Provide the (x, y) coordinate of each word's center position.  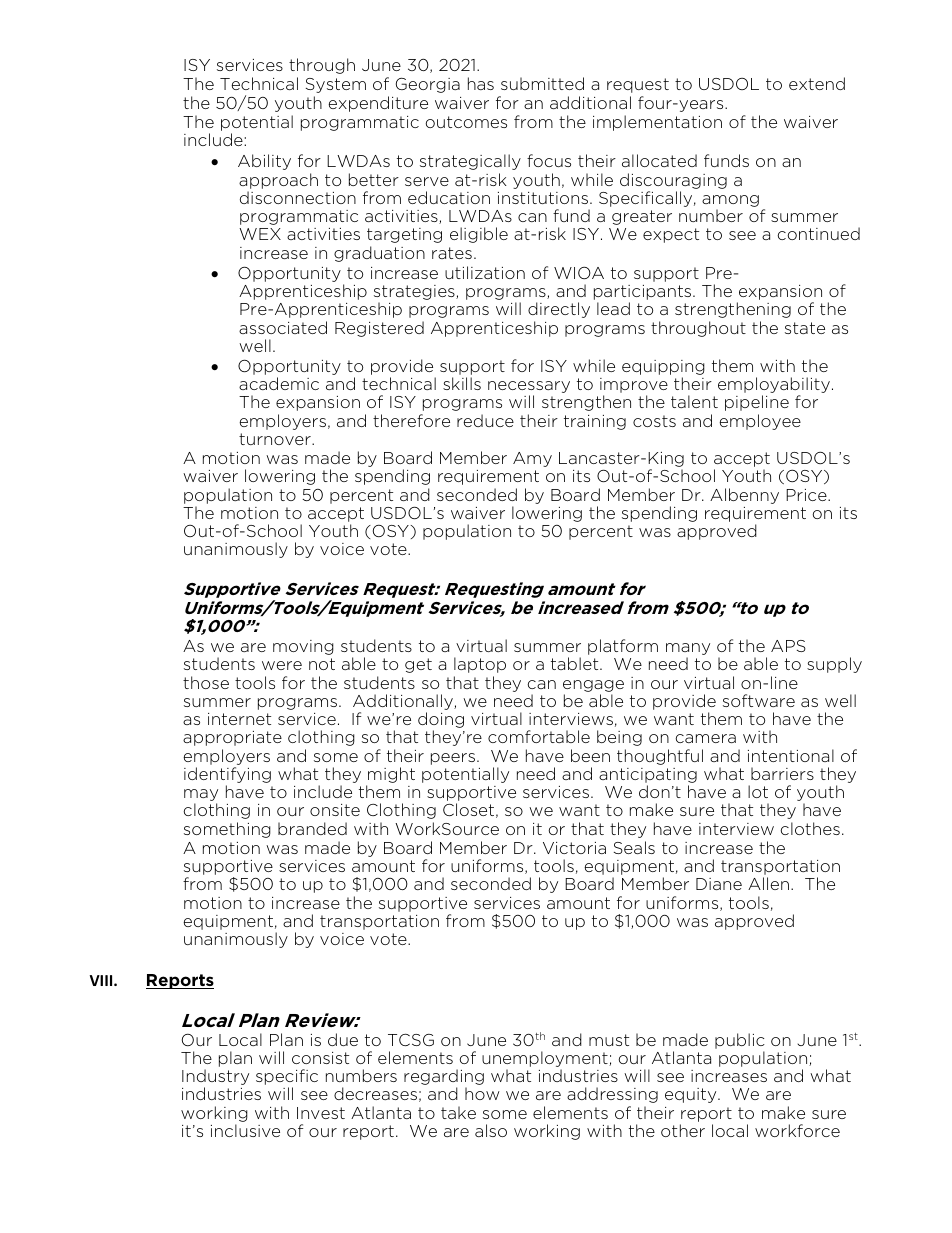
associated (283, 327)
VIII (102, 980)
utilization (485, 272)
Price (807, 495)
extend (817, 83)
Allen (768, 883)
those (206, 682)
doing (441, 721)
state (805, 328)
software (759, 700)
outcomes (466, 122)
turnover (276, 439)
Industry (215, 1078)
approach (278, 181)
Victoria (574, 848)
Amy (532, 459)
